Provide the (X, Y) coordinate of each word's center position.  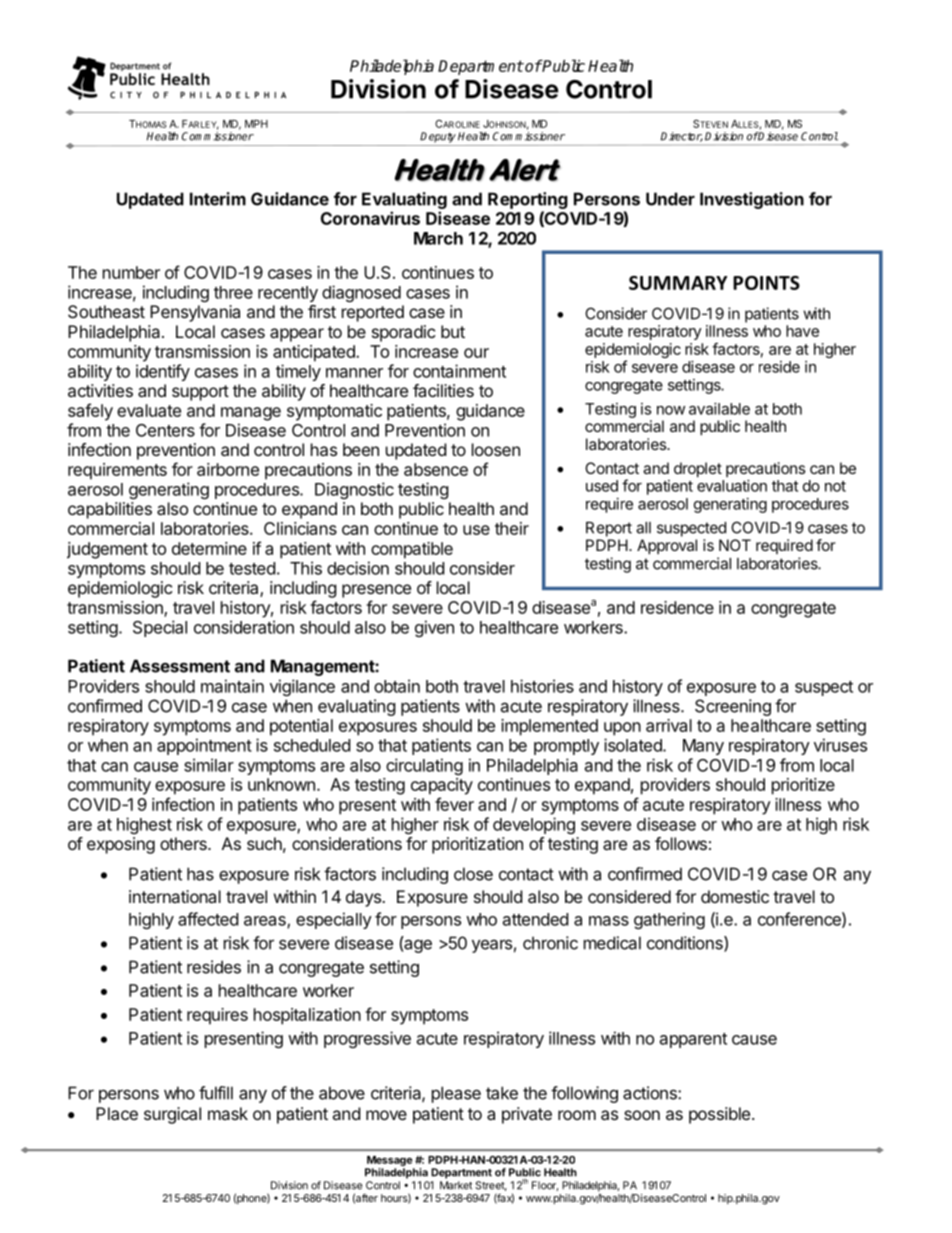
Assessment (180, 666)
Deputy (438, 137)
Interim (218, 199)
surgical (172, 1115)
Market (456, 1185)
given (434, 628)
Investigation (752, 200)
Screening (733, 707)
